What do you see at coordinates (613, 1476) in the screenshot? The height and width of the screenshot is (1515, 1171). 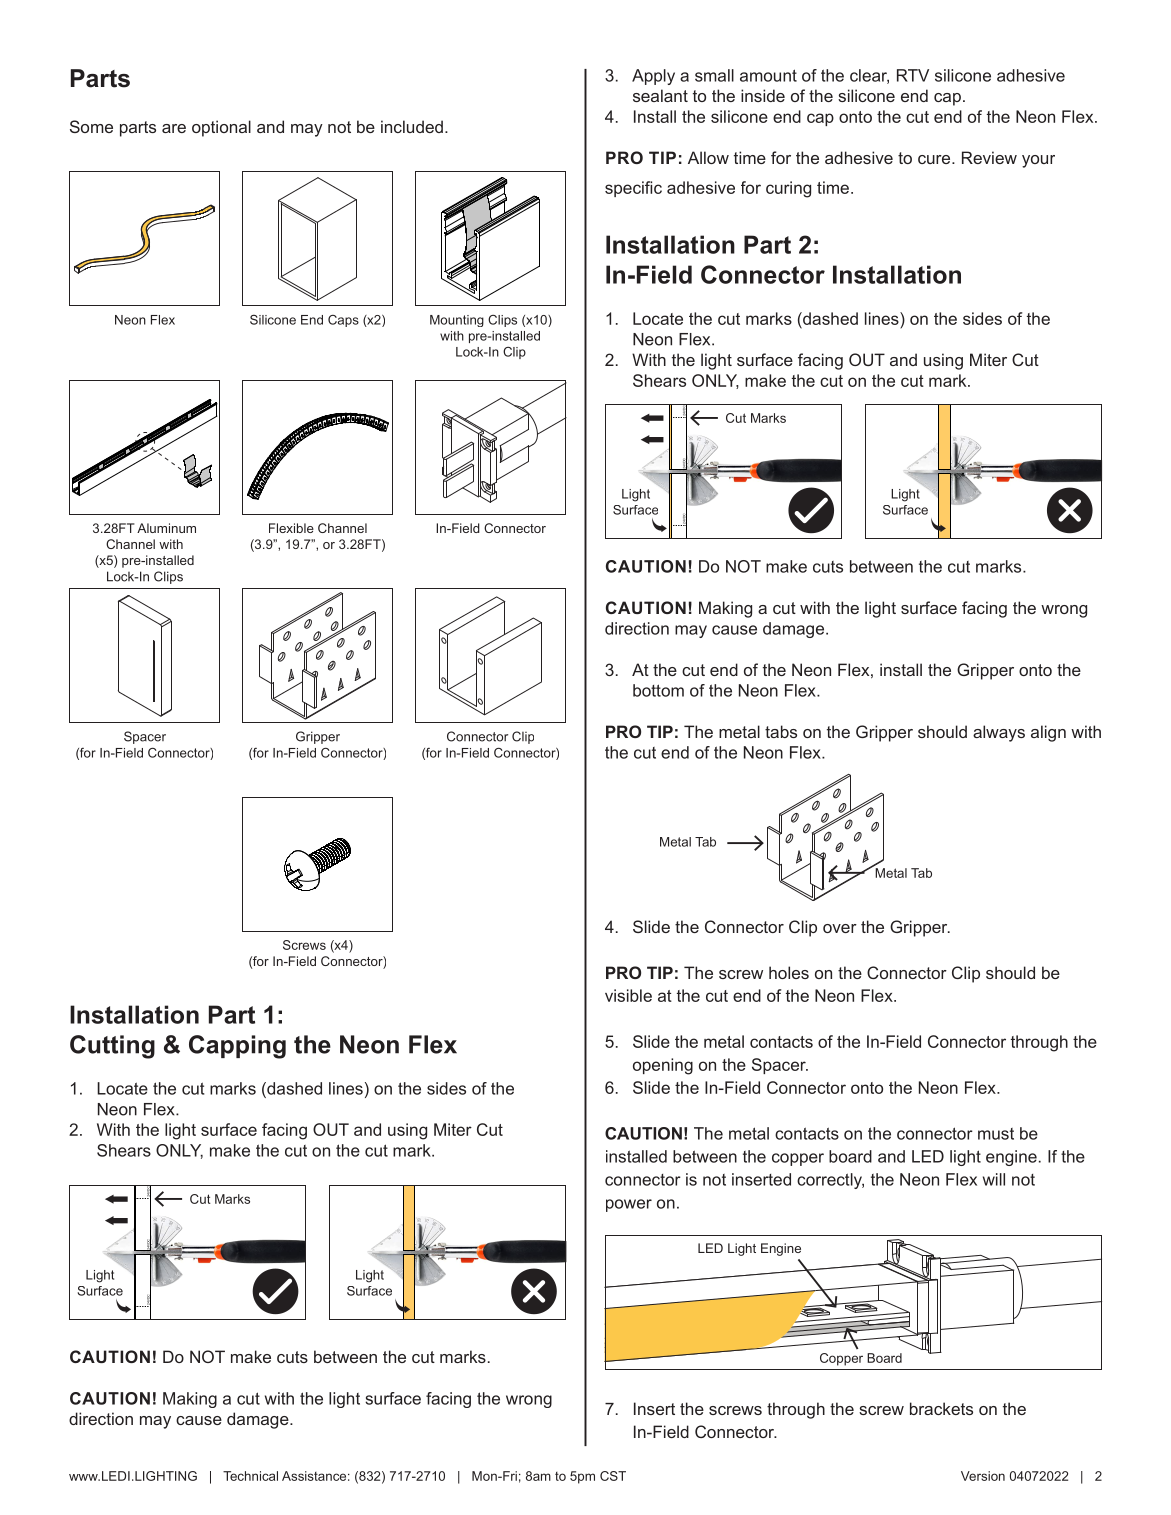 I see `CST` at bounding box center [613, 1476].
